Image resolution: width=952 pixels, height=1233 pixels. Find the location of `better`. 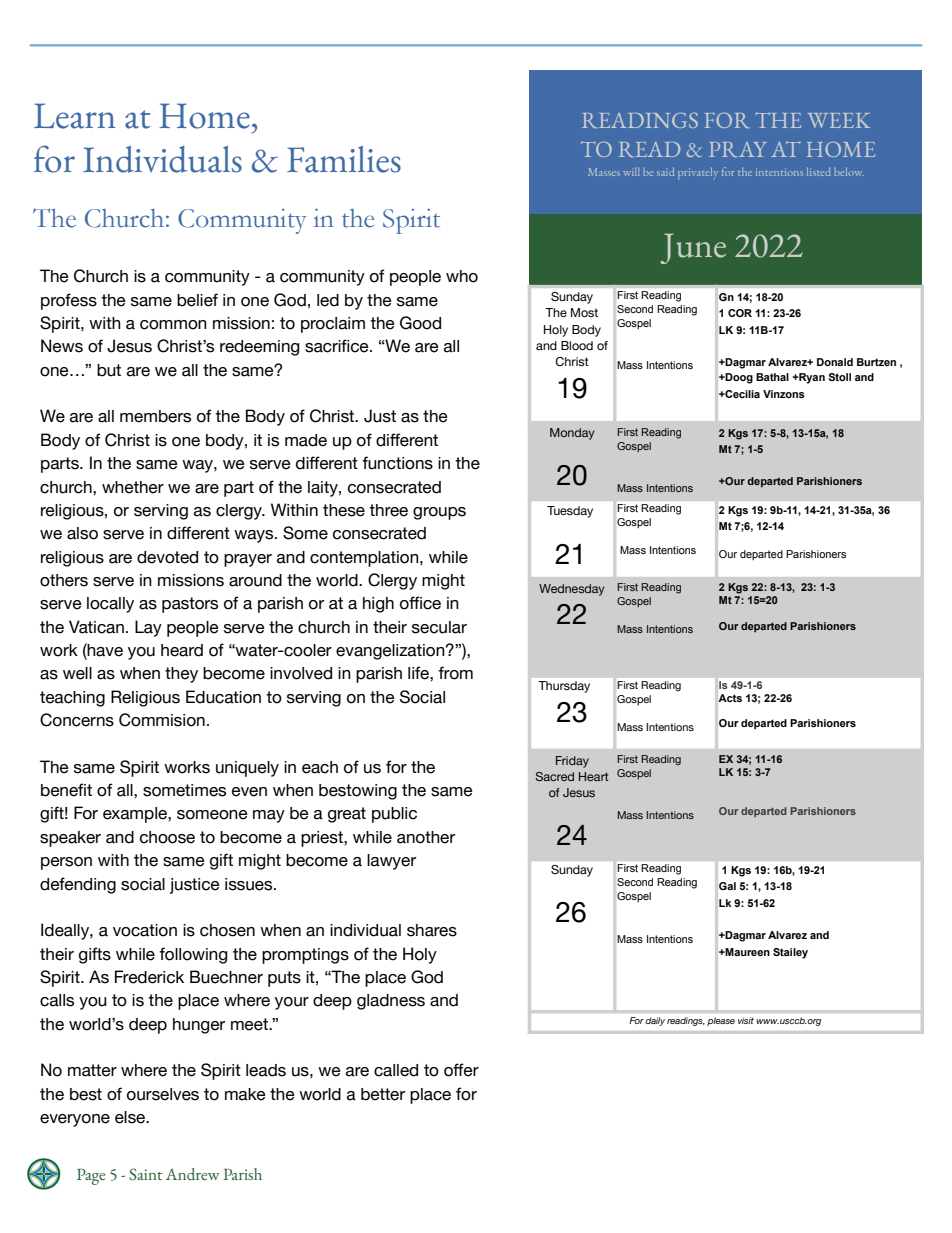

better is located at coordinates (383, 1094).
